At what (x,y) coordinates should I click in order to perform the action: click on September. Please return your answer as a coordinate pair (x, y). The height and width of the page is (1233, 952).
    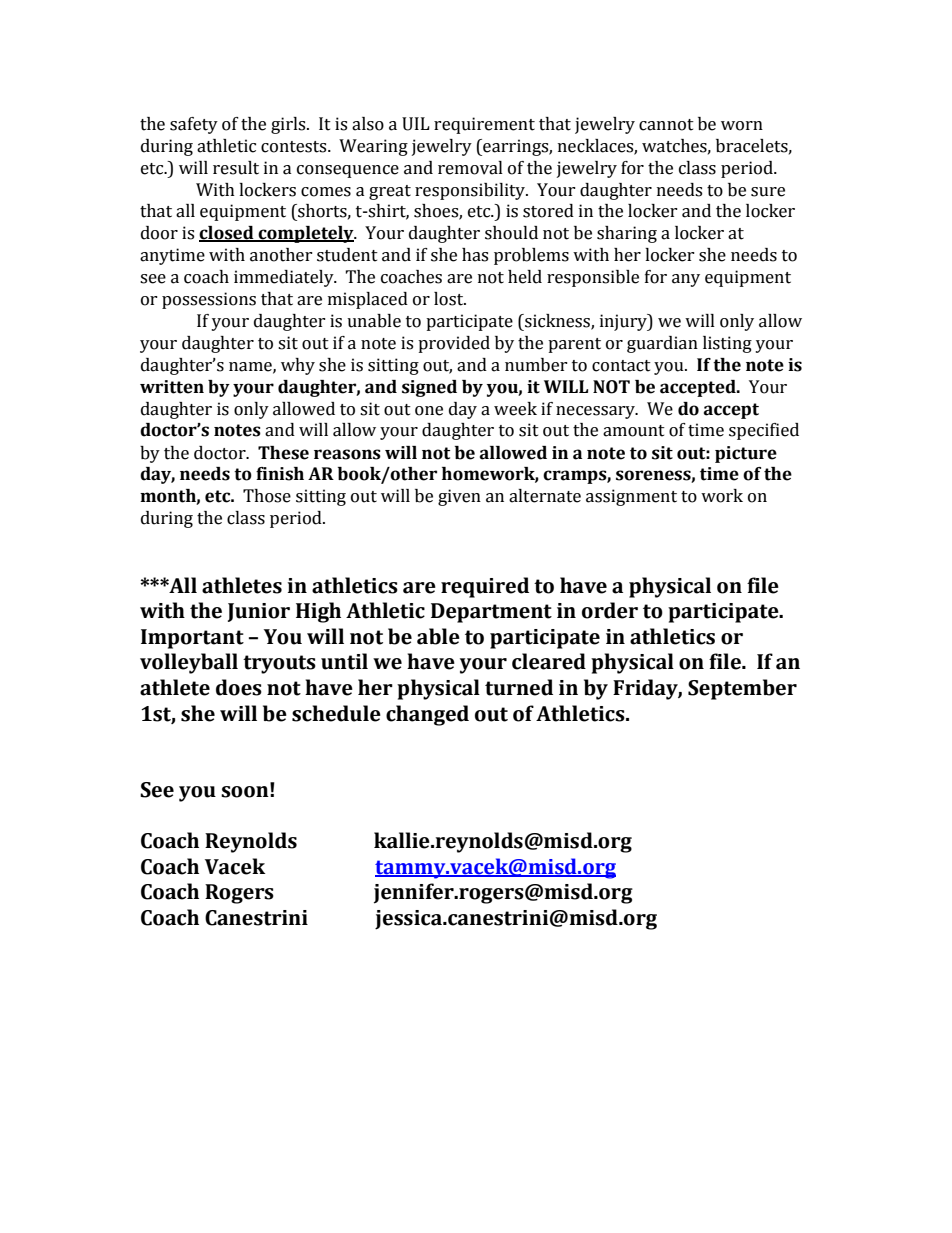
    Looking at the image, I should click on (742, 689).
